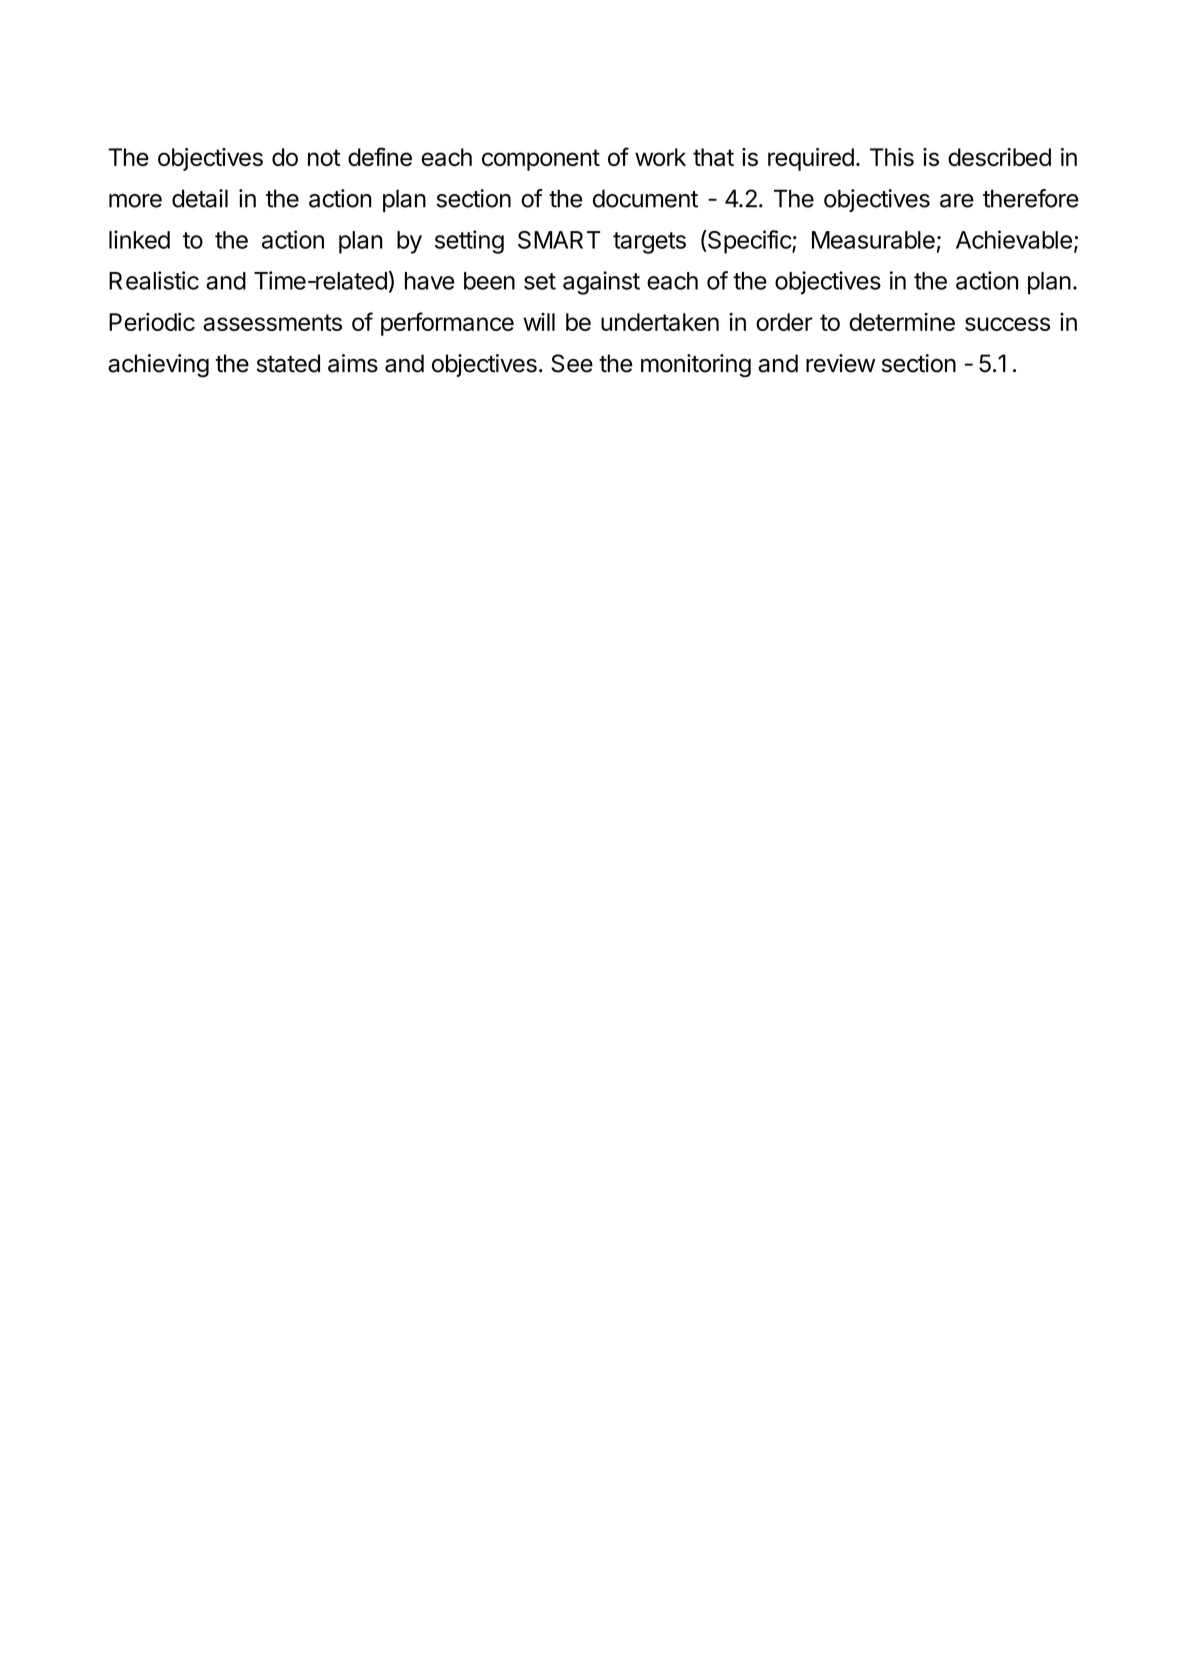 Image resolution: width=1186 pixels, height=1677 pixels. Describe the element at coordinates (601, 283) in the screenshot. I see `against` at that location.
